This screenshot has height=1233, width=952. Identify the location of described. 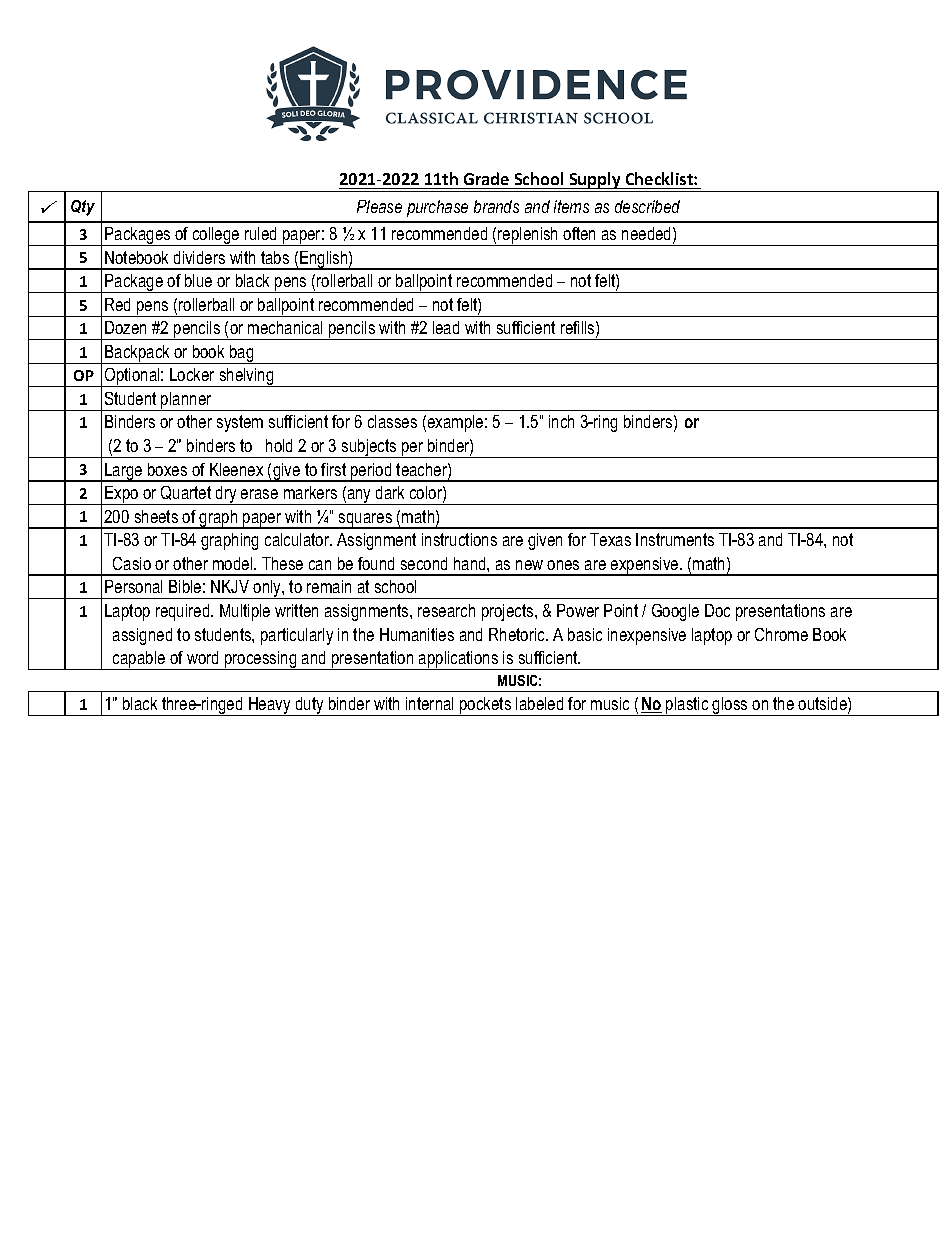
(647, 206).
